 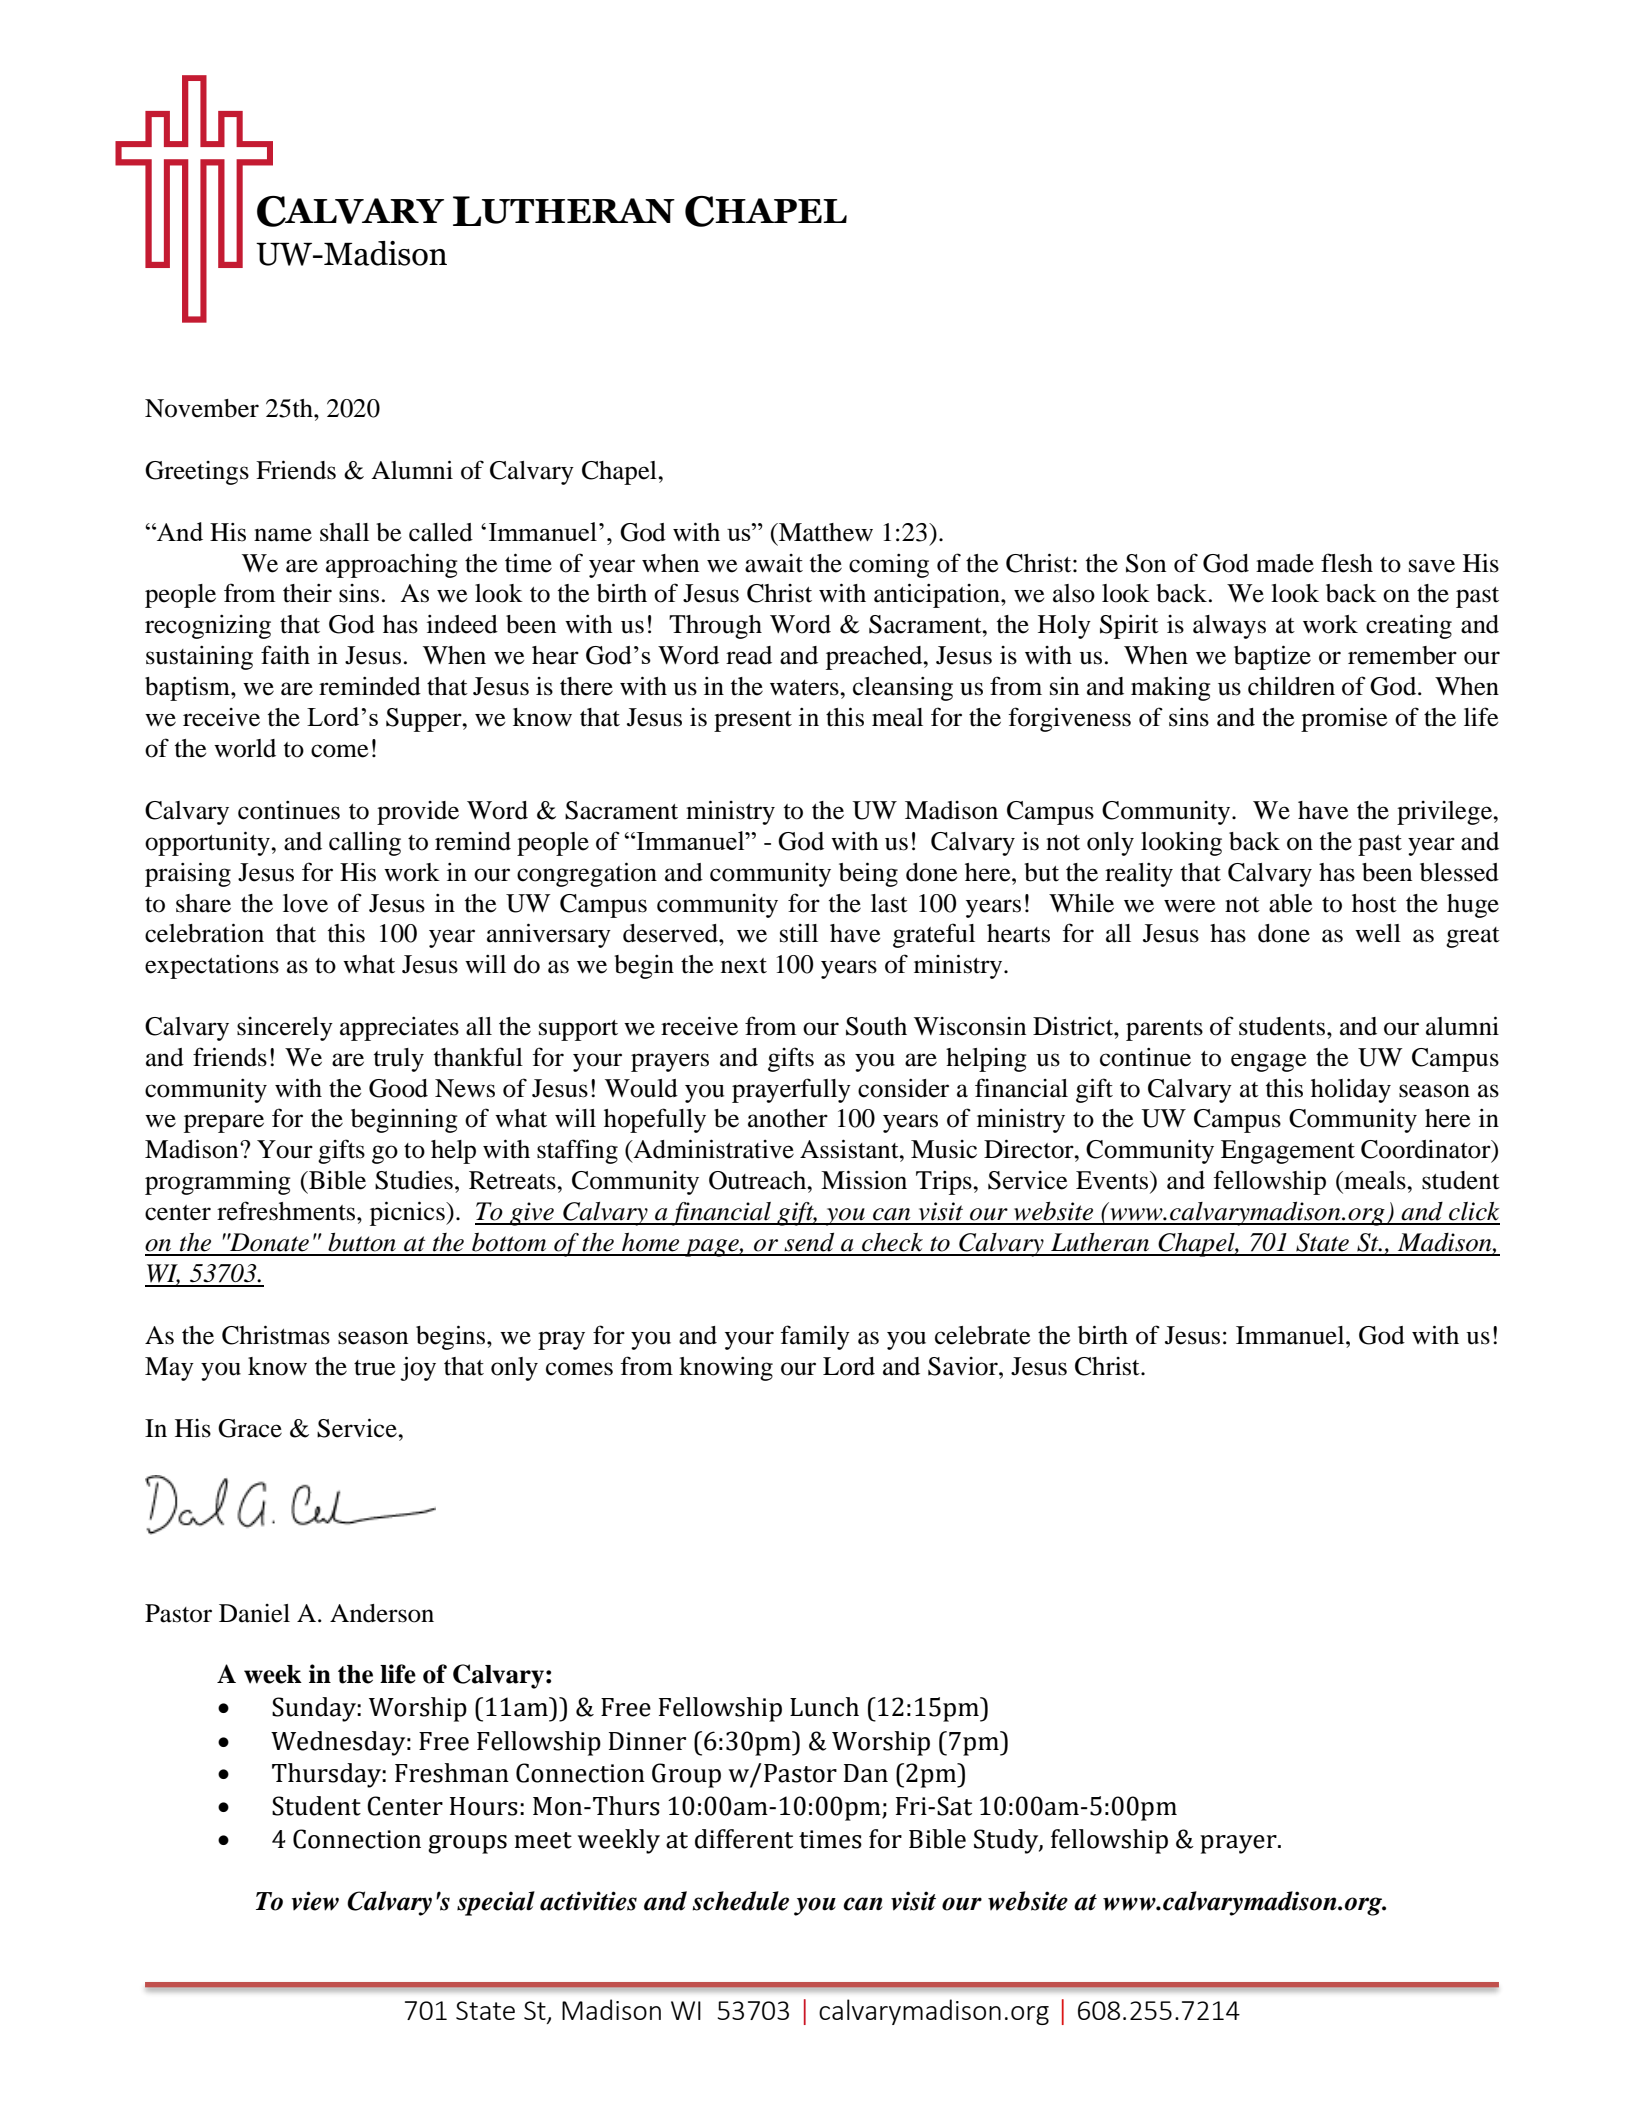 I want to click on family, so click(x=815, y=1337).
